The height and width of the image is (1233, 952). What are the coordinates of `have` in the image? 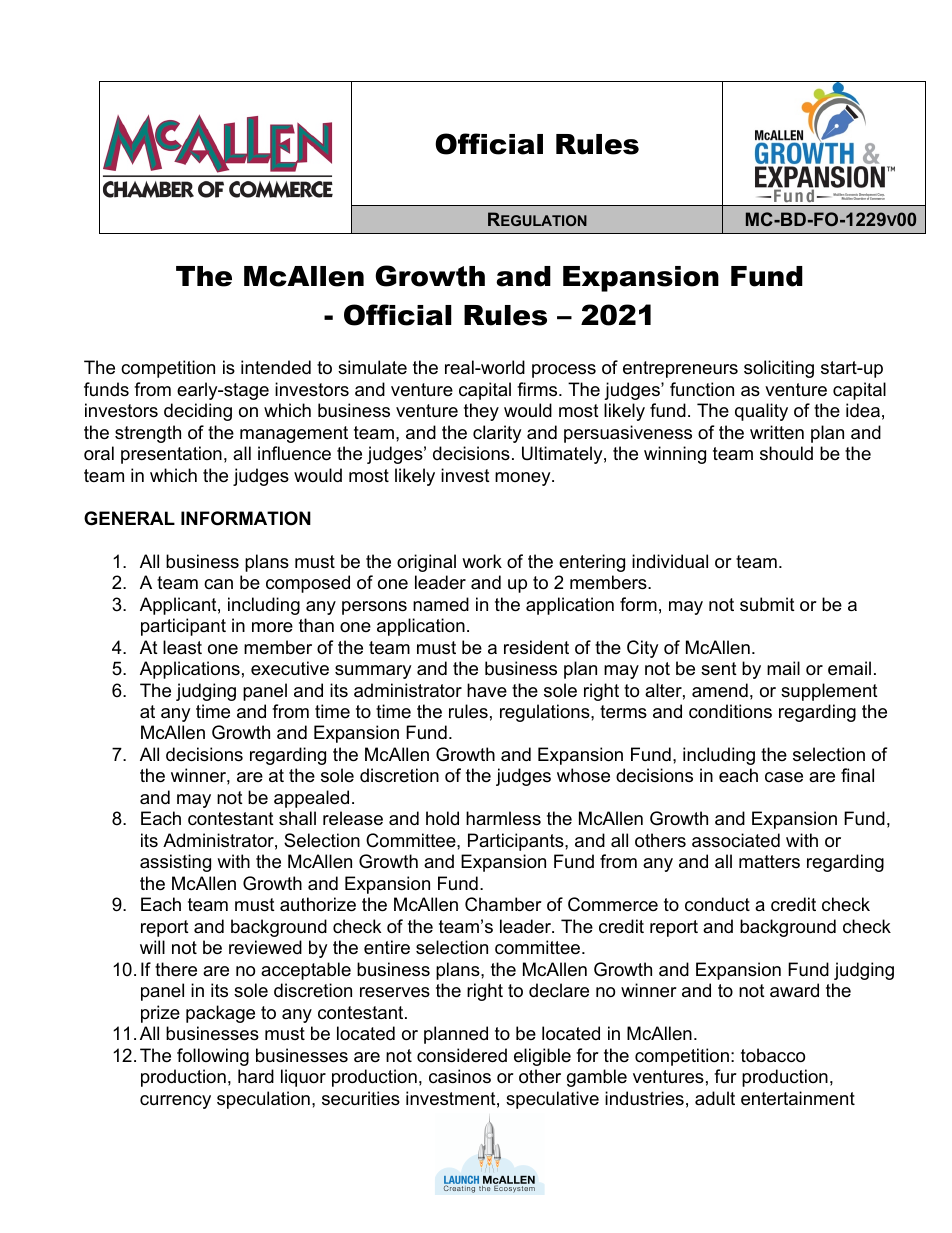 It's located at (487, 690).
